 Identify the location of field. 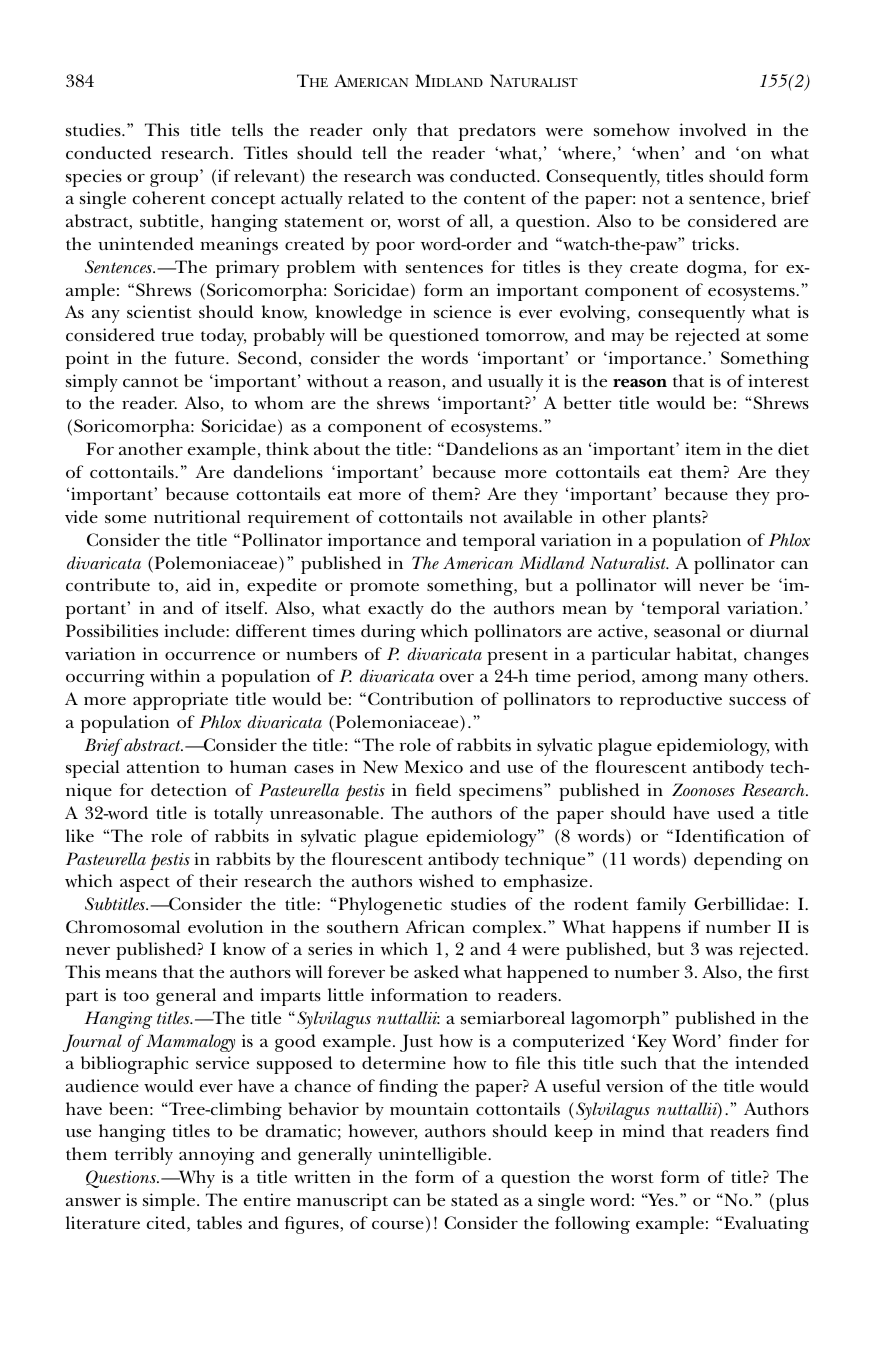
(433, 789).
